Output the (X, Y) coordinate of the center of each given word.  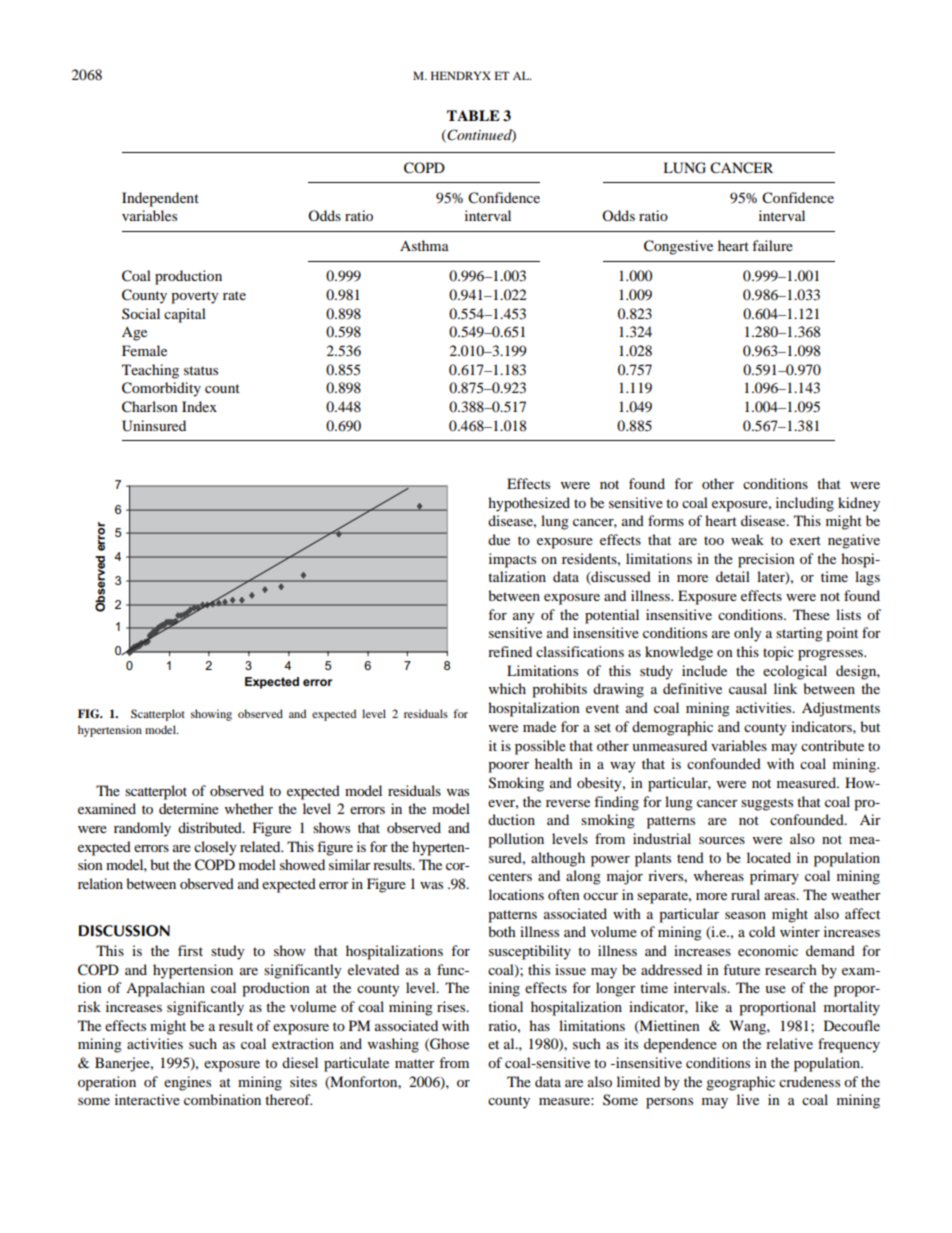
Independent (160, 199)
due (499, 539)
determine (189, 808)
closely (215, 848)
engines (187, 1083)
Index (199, 406)
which (507, 688)
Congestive (678, 247)
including (805, 504)
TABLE (473, 115)
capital (185, 315)
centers (510, 876)
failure (772, 245)
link (785, 688)
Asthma (424, 245)
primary (774, 877)
